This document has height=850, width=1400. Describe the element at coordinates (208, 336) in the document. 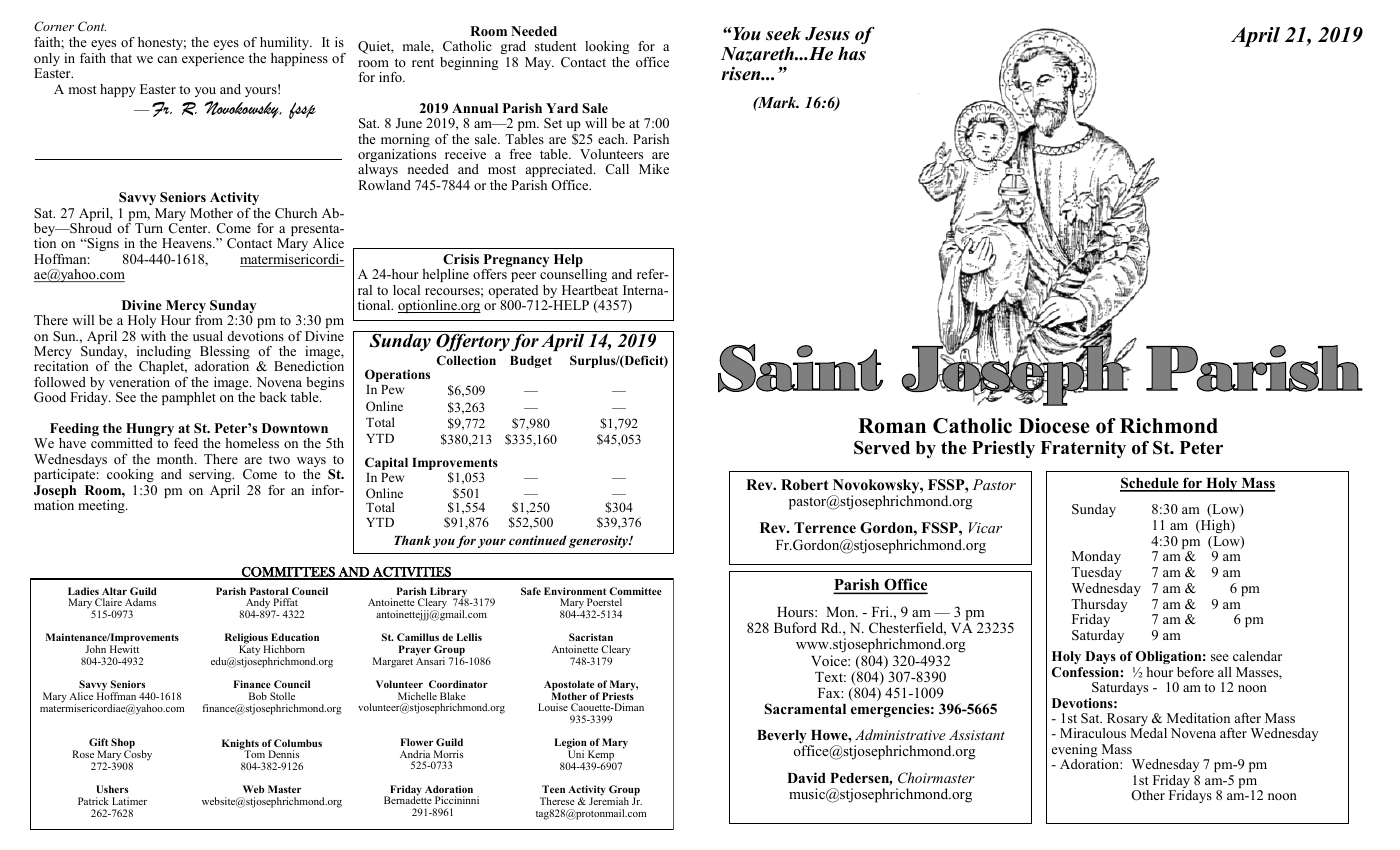

I see `usual` at that location.
